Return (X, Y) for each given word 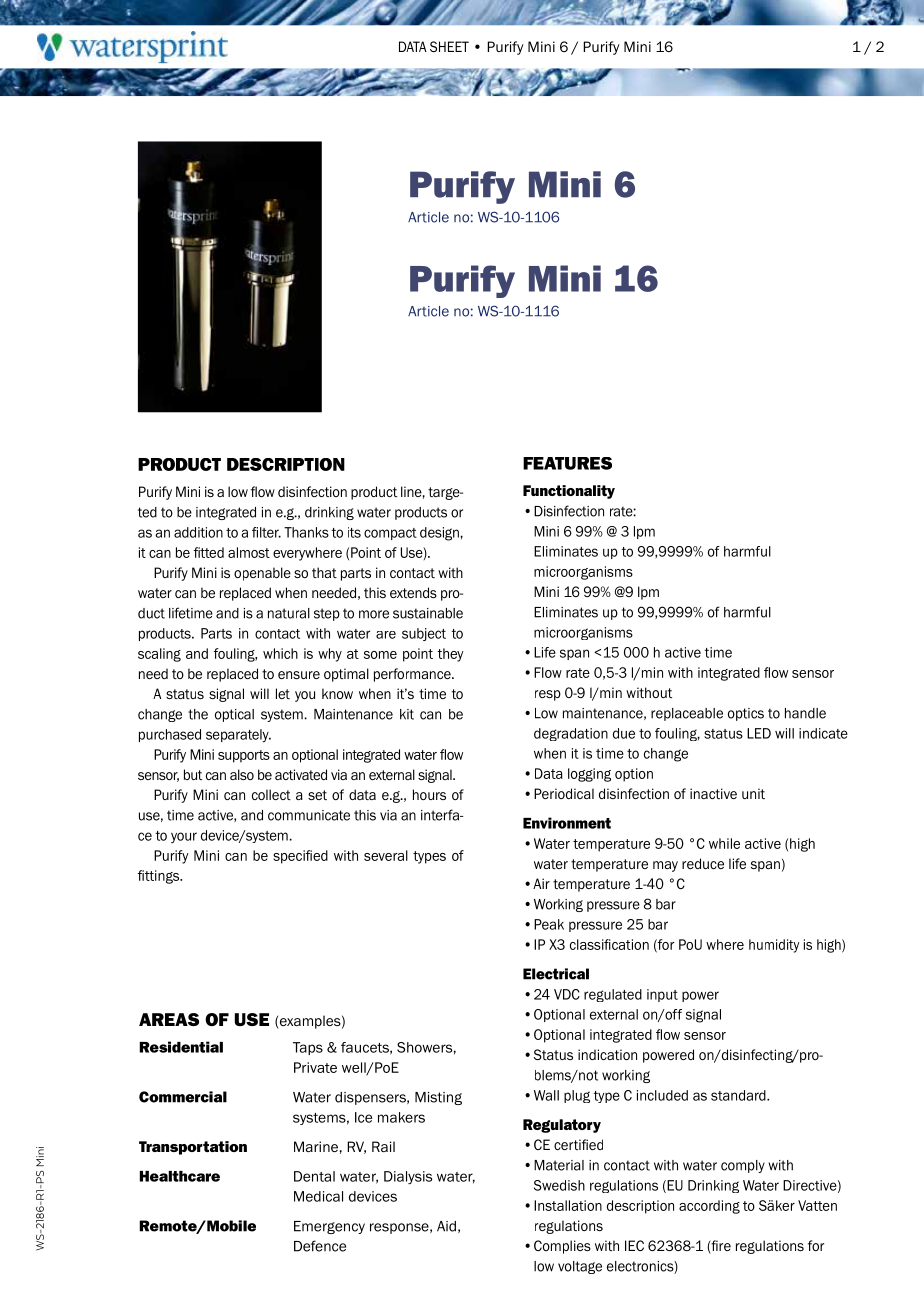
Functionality (569, 492)
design (439, 534)
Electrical (556, 974)
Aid (446, 1226)
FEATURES (567, 463)
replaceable (687, 714)
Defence (320, 1246)
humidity (774, 946)
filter (266, 532)
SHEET (449, 46)
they (450, 655)
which (280, 653)
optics (746, 714)
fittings (160, 877)
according (709, 1207)
